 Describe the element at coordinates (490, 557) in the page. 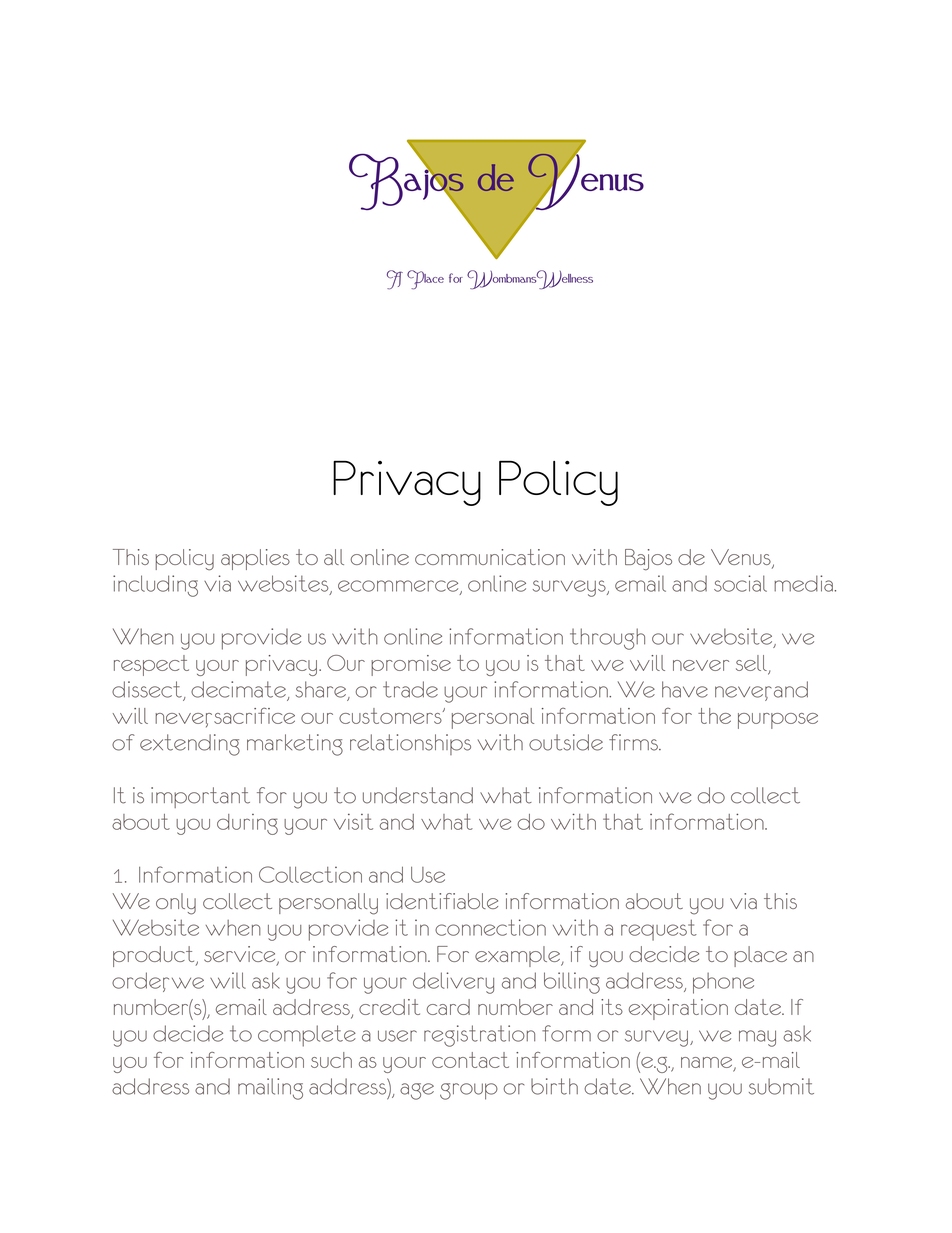

I see `communication` at that location.
